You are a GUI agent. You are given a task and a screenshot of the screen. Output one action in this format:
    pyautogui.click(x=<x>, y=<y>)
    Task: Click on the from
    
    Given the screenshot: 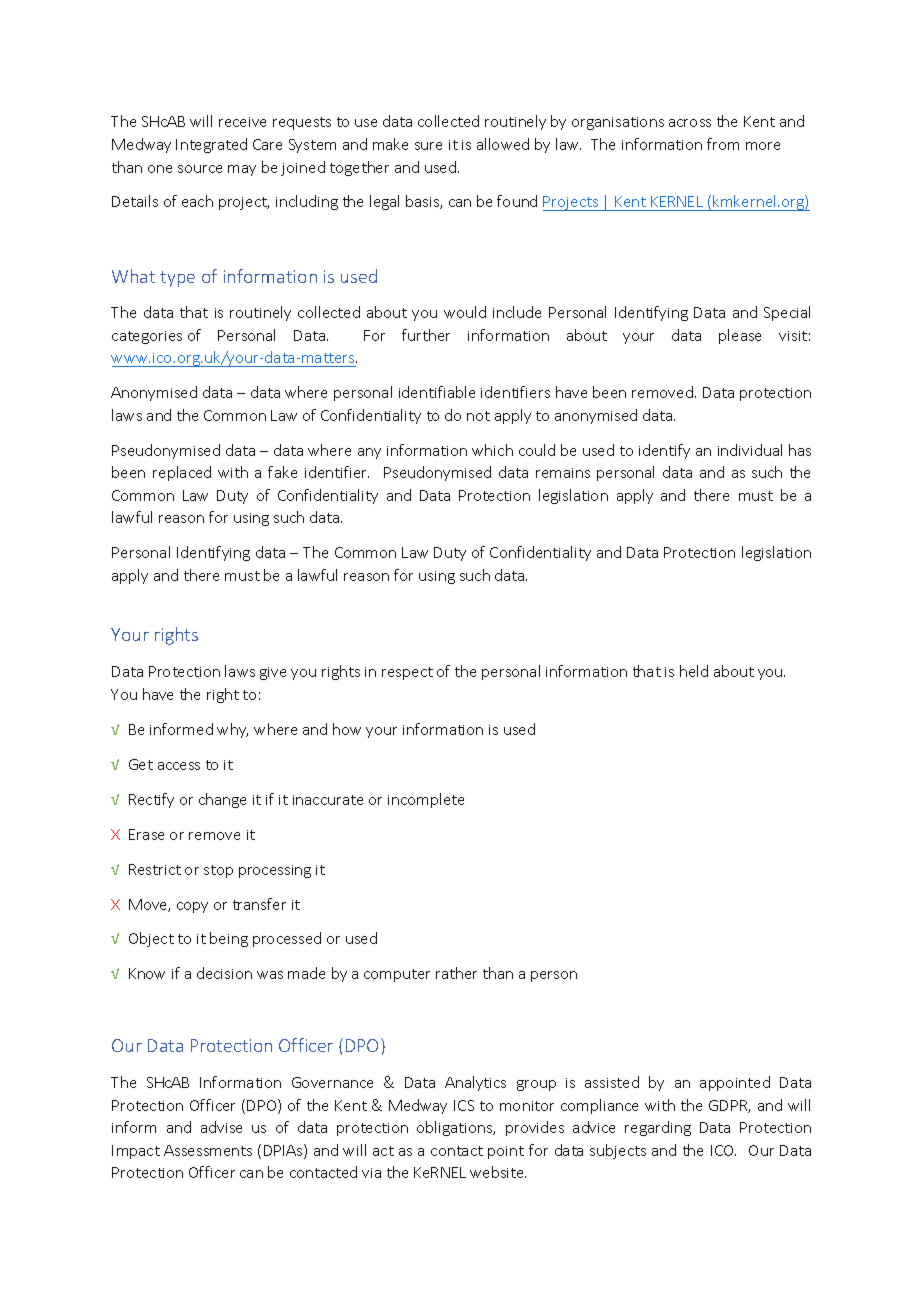 What is the action you would take?
    pyautogui.click(x=723, y=144)
